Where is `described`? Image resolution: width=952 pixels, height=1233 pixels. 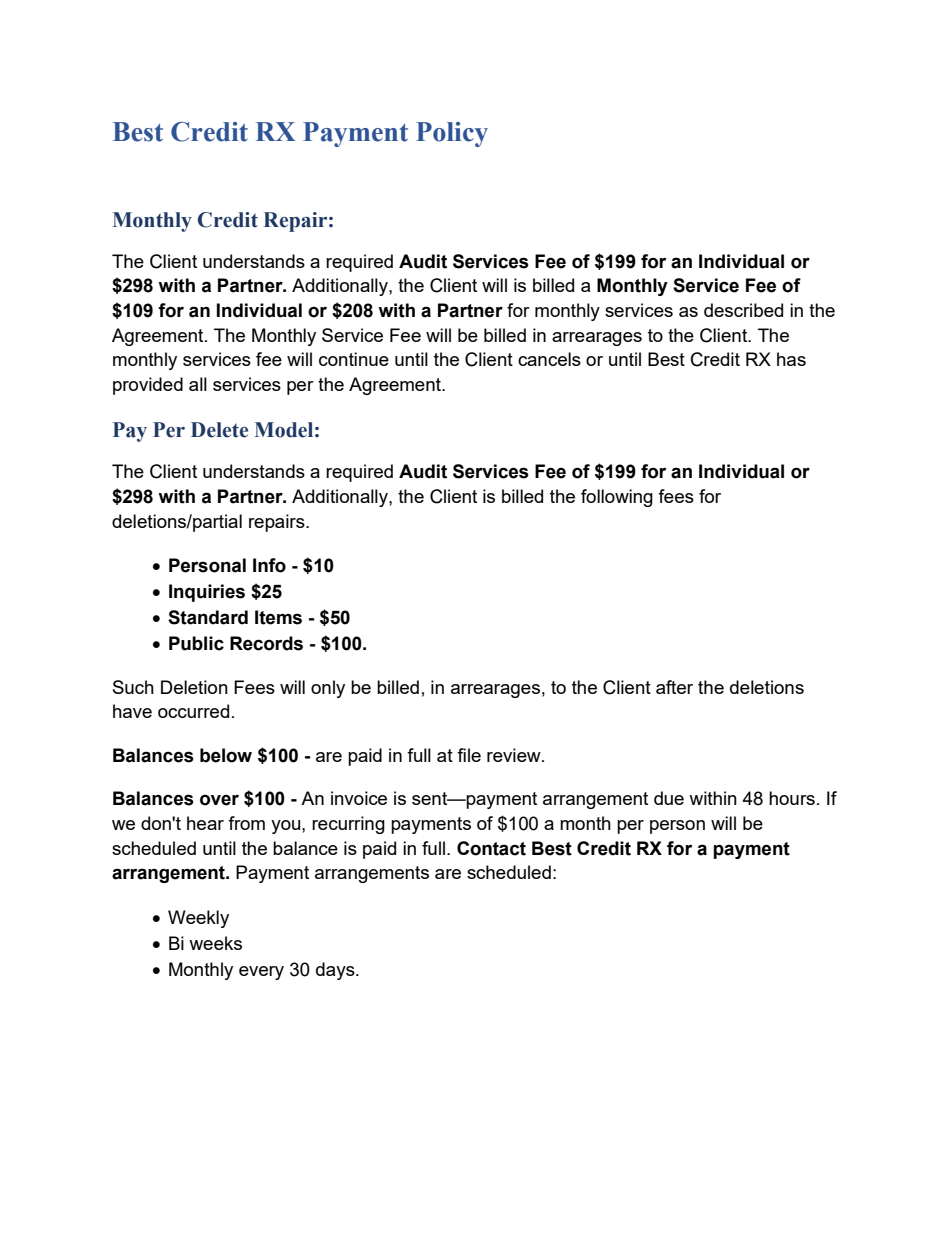
described is located at coordinates (743, 310).
